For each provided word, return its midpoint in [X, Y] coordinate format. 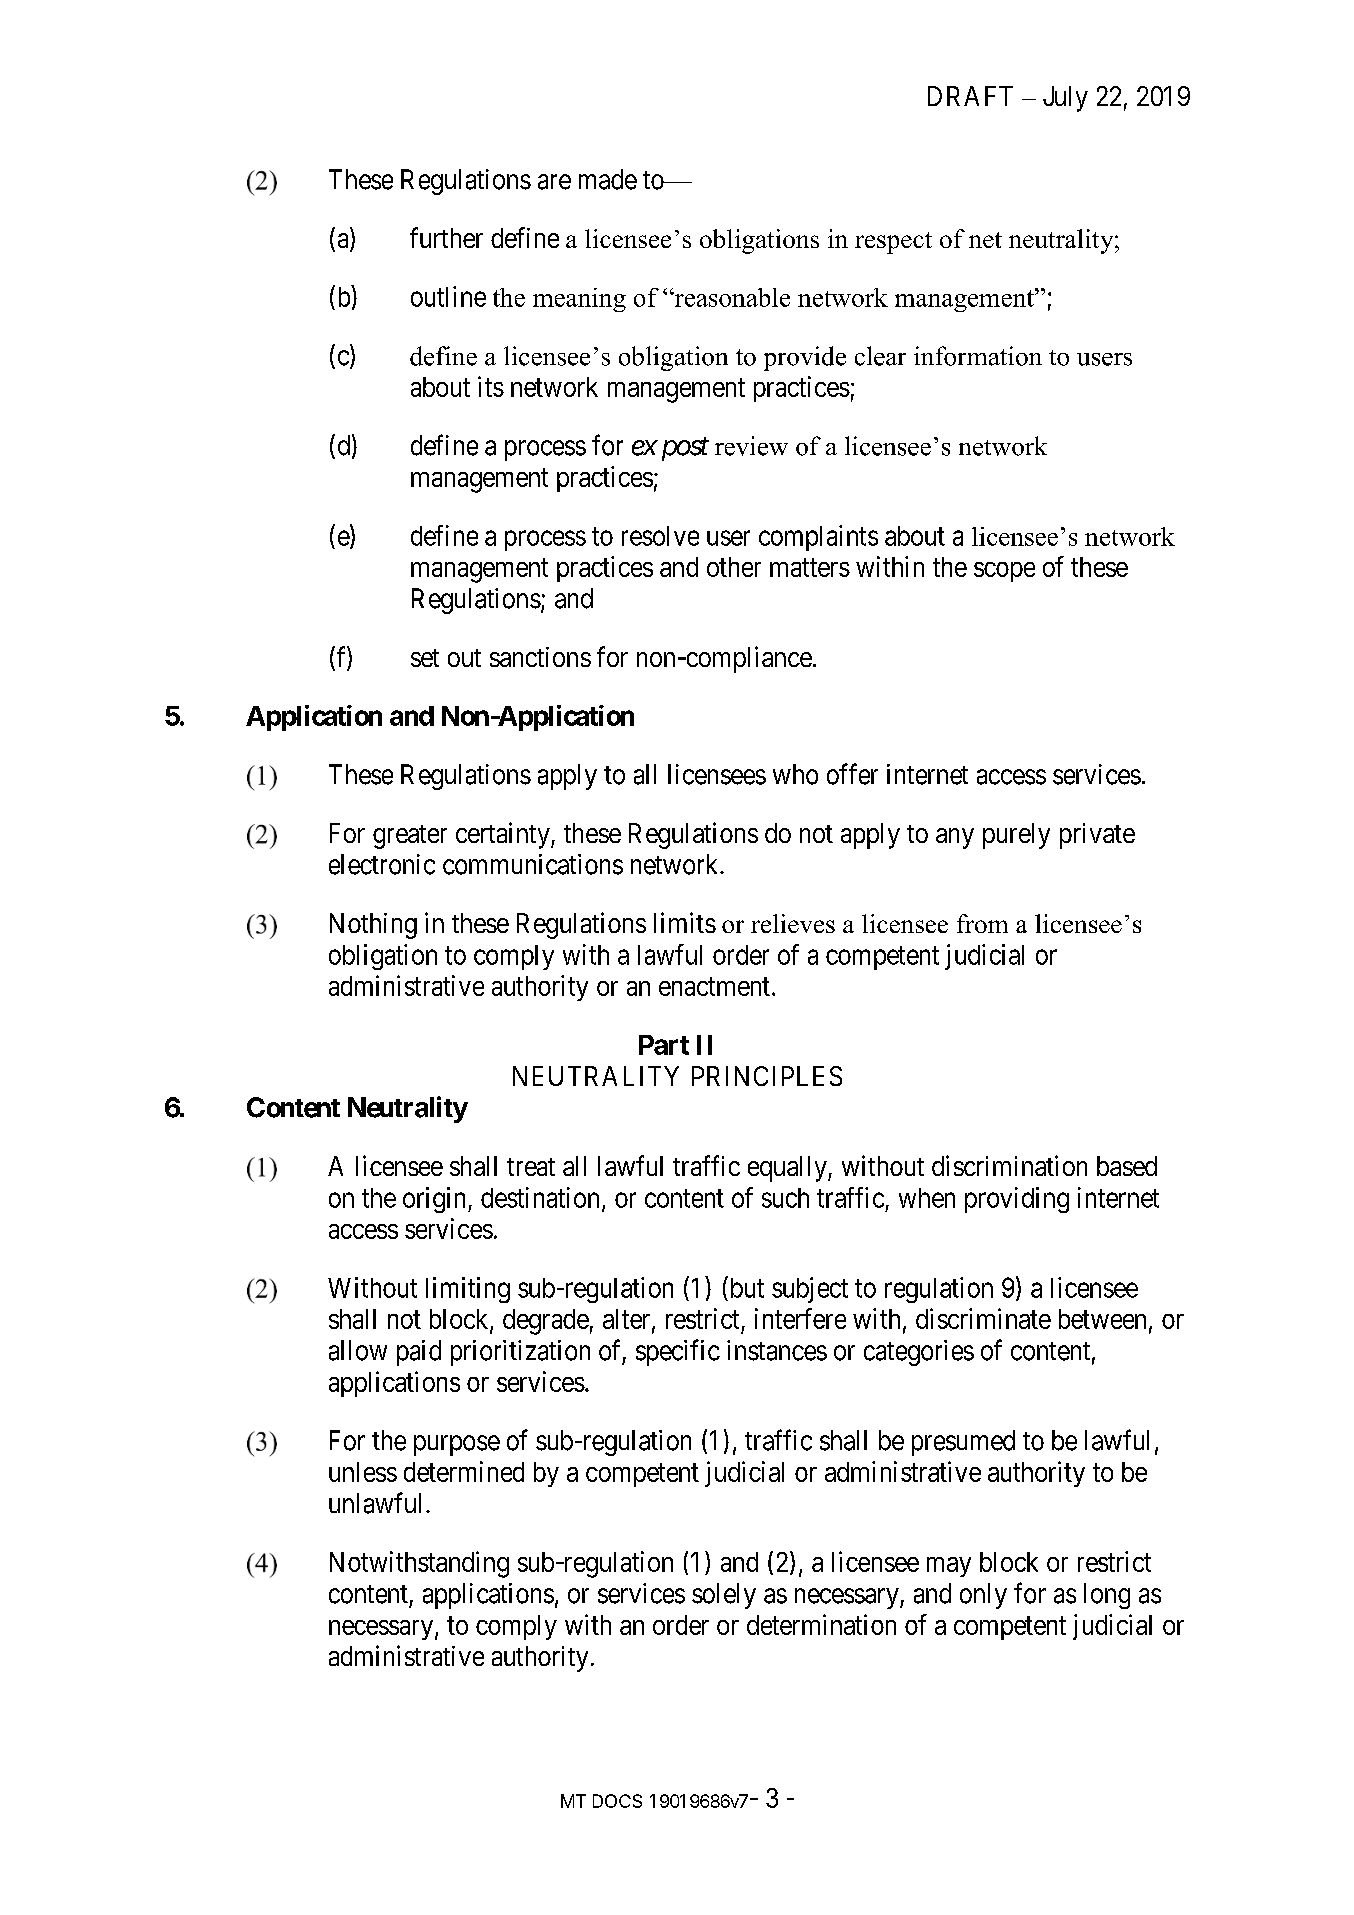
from [982, 923]
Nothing [373, 926]
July [1065, 99]
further [446, 237]
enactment [714, 987]
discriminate [983, 1318]
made [608, 179]
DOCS [617, 1801]
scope [1004, 572]
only [983, 1596]
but [745, 1287]
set [425, 658]
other [734, 567]
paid [419, 1353]
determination [821, 1624]
